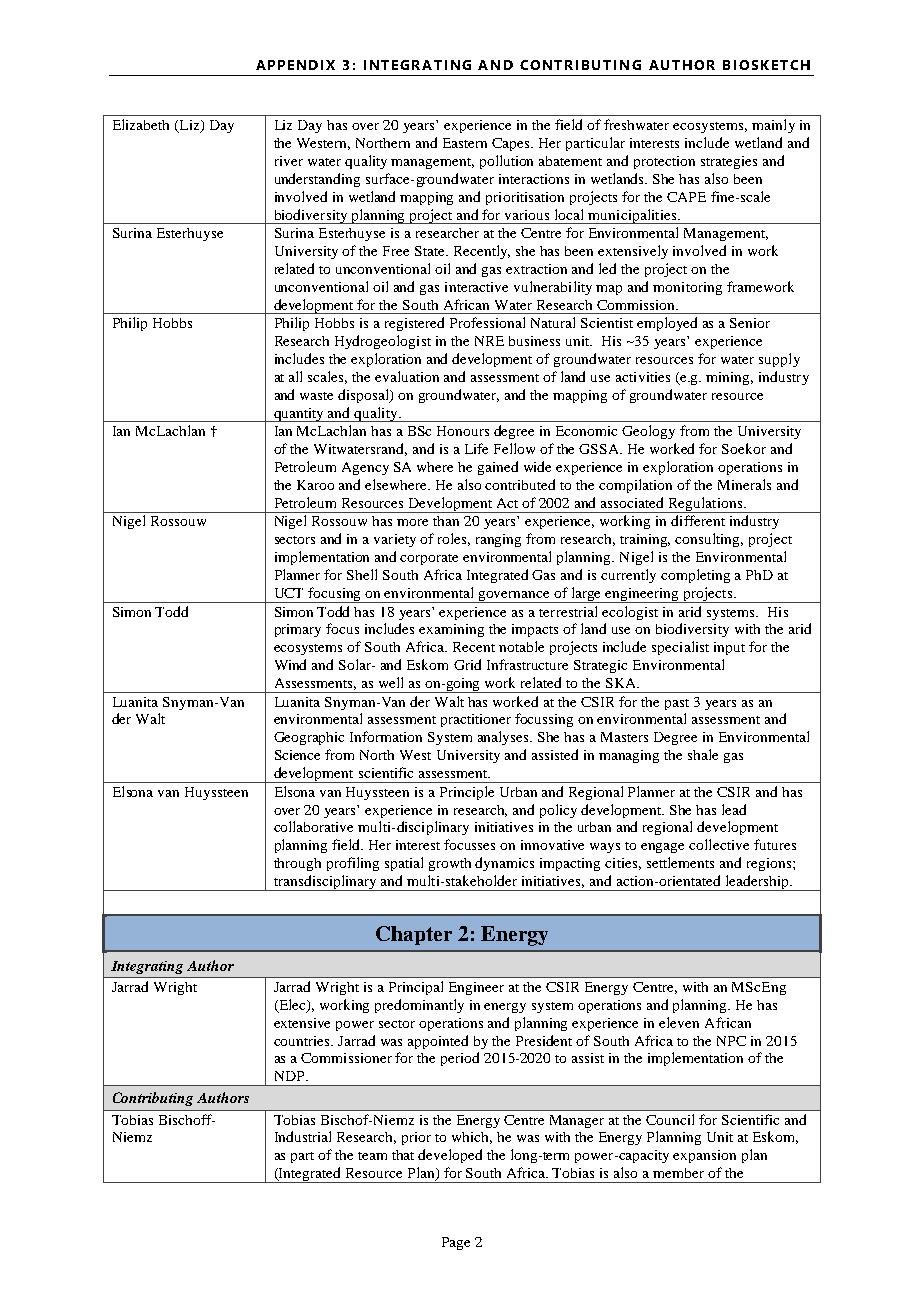  Describe the element at coordinates (450, 864) in the screenshot. I see `growth` at that location.
